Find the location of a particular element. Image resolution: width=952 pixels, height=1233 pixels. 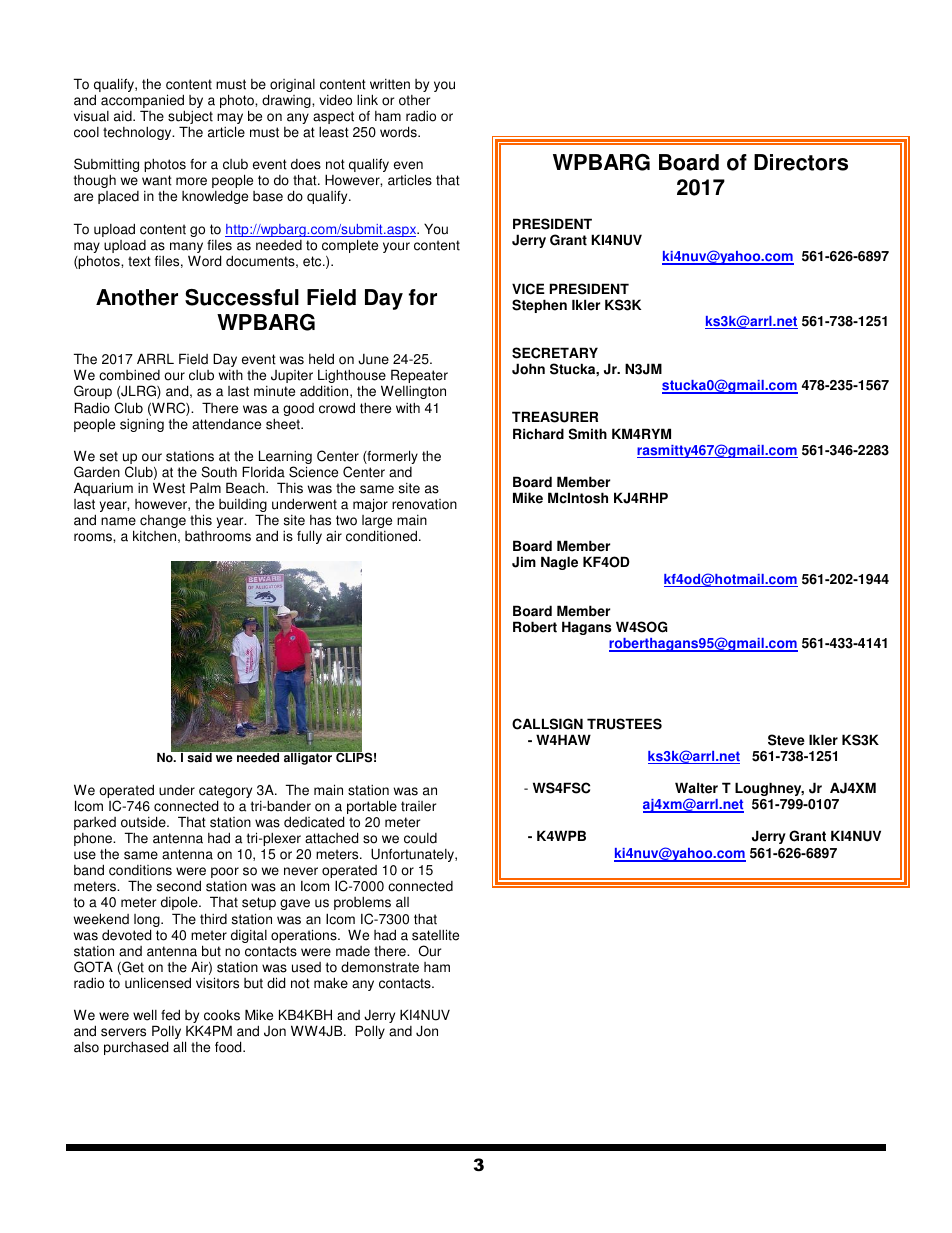

fed is located at coordinates (170, 1015).
